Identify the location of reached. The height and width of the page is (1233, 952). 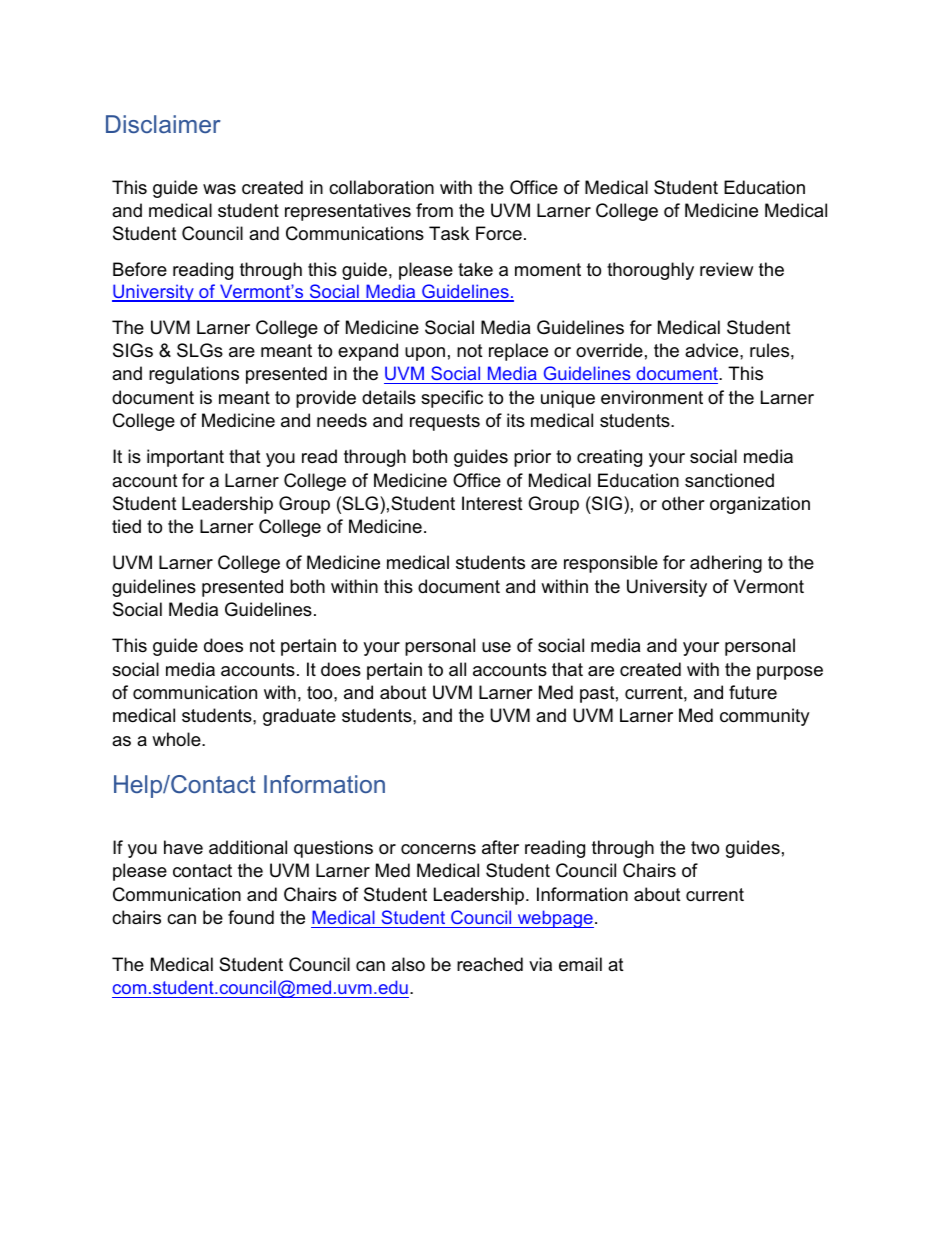
(490, 964).
